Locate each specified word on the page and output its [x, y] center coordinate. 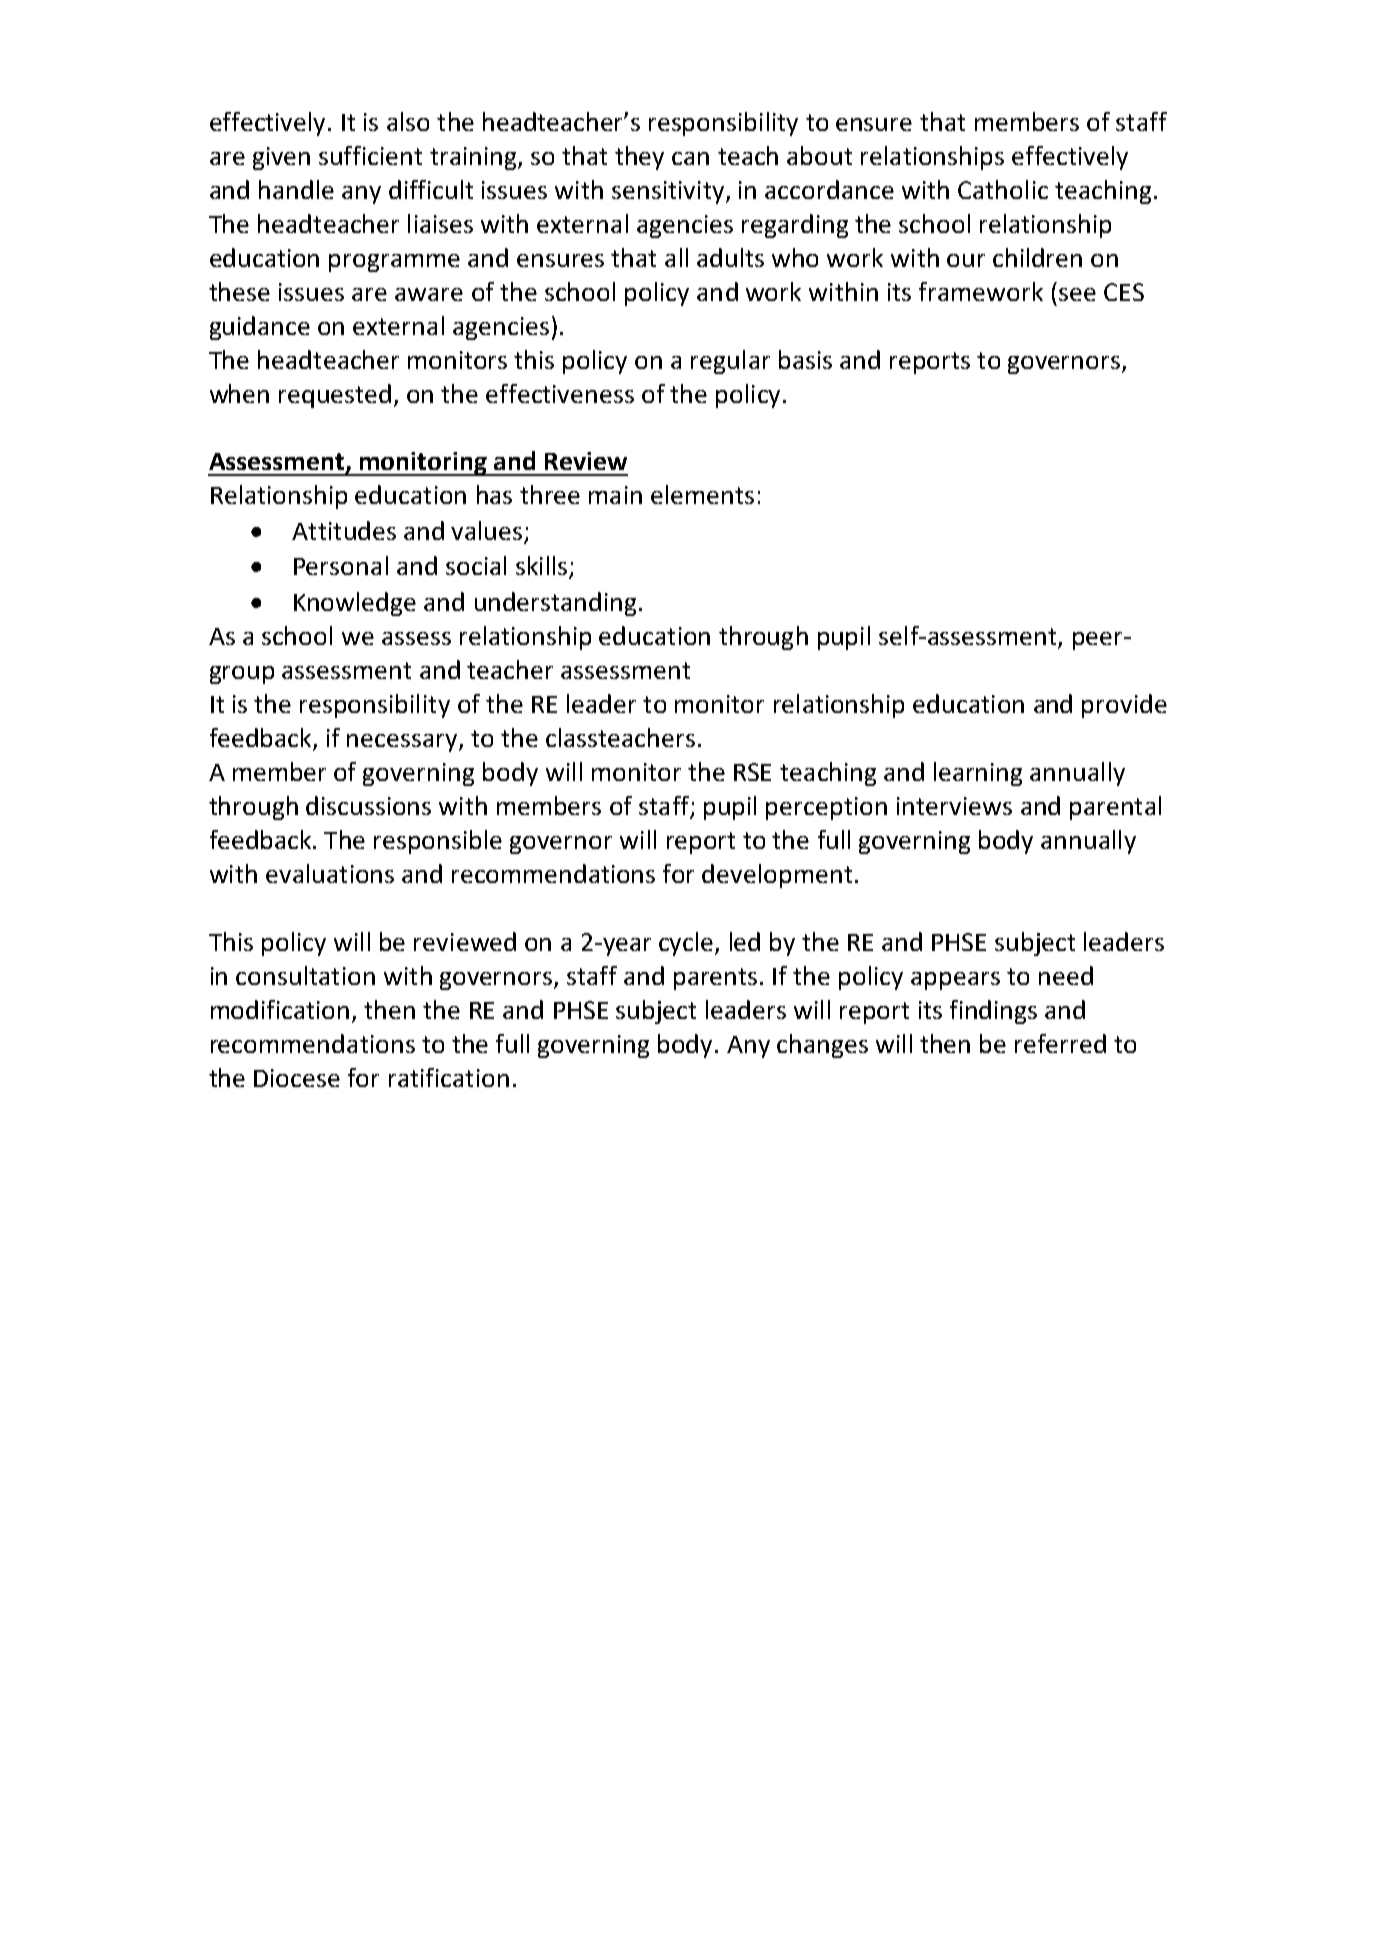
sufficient [370, 155]
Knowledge [355, 604]
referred [1060, 1043]
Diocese [297, 1078]
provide [1124, 706]
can [690, 158]
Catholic [1003, 189]
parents [715, 979]
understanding [555, 604]
